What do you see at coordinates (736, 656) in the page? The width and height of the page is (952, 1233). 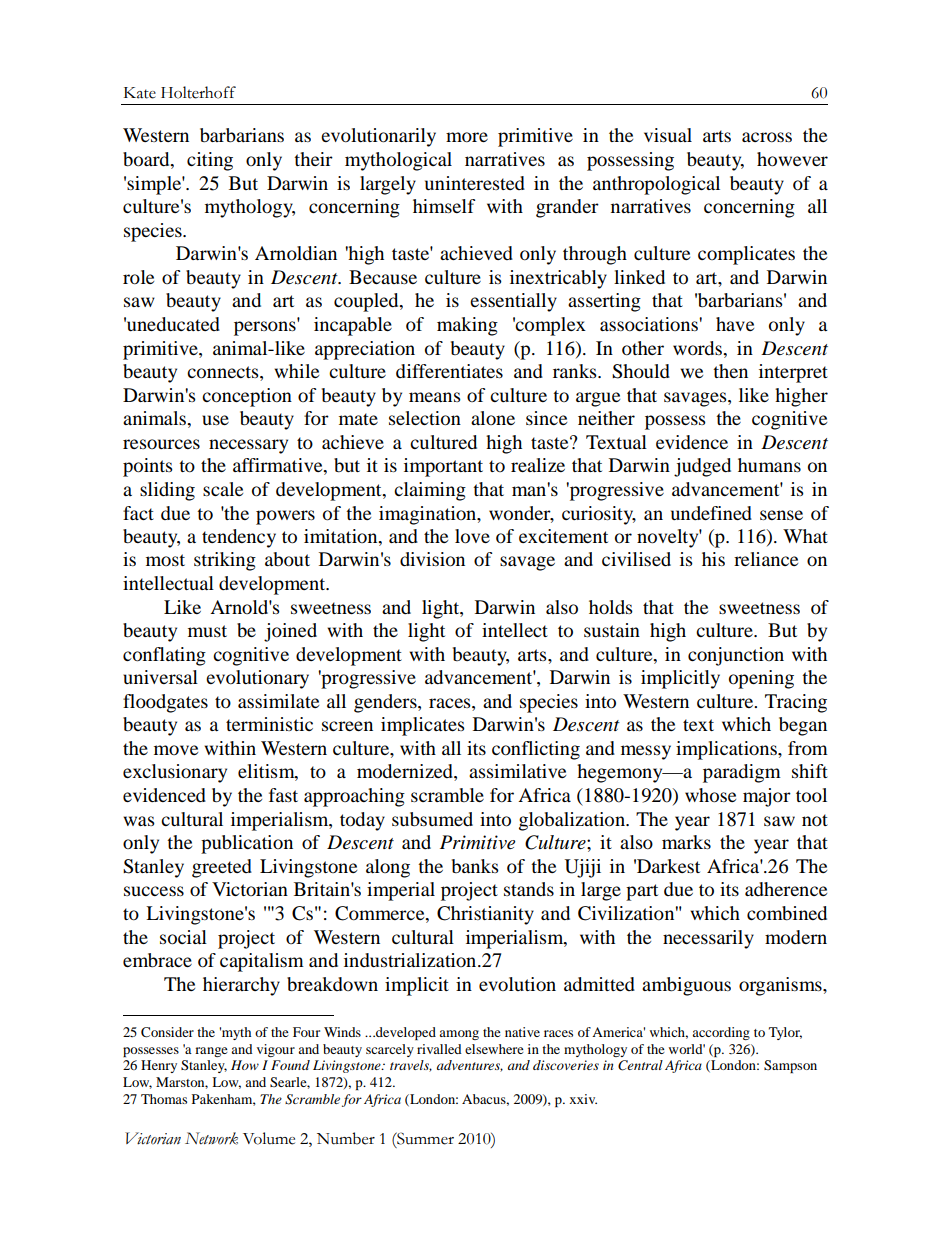 I see `conjunction` at bounding box center [736, 656].
